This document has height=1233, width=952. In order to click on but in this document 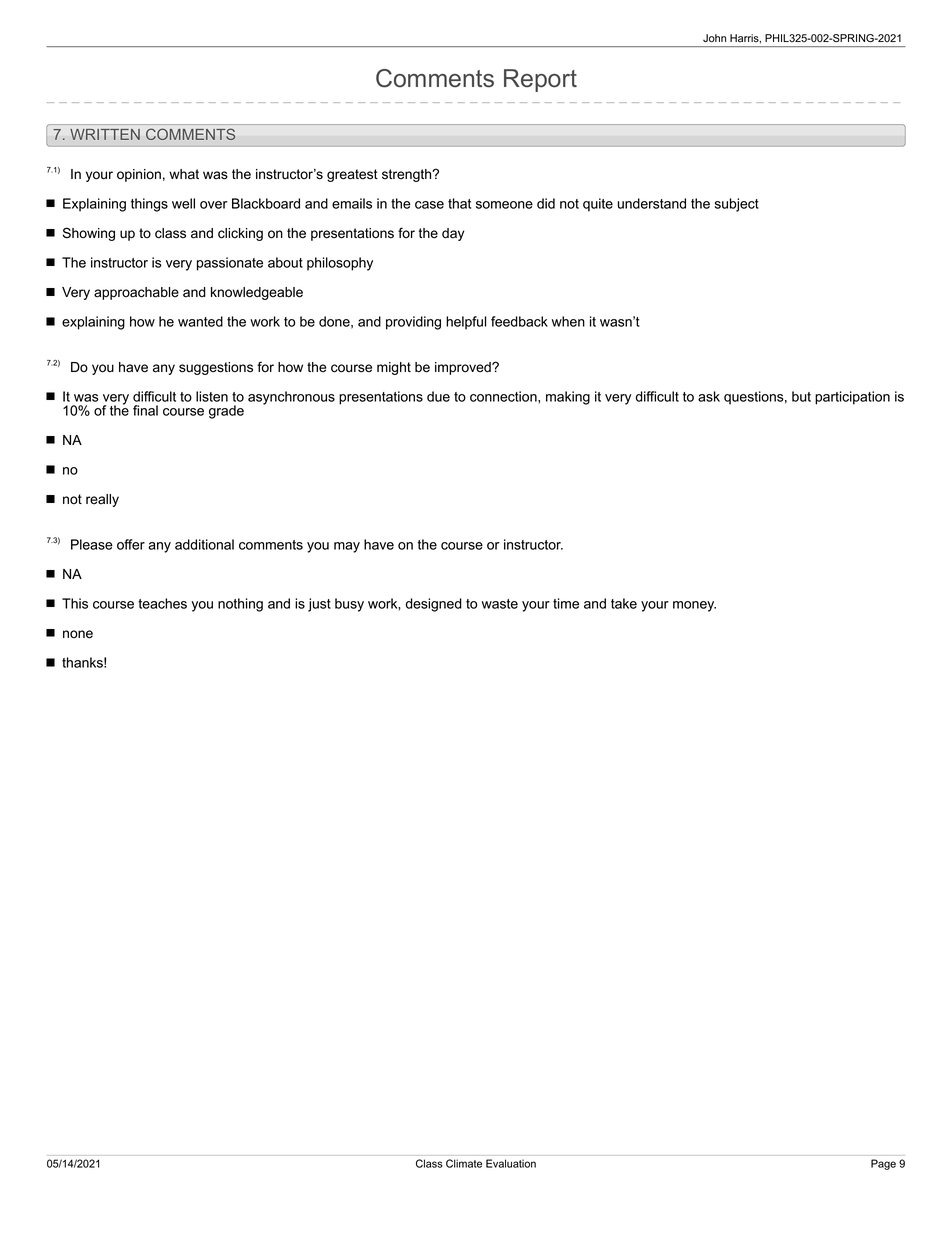, I will do `click(801, 396)`.
